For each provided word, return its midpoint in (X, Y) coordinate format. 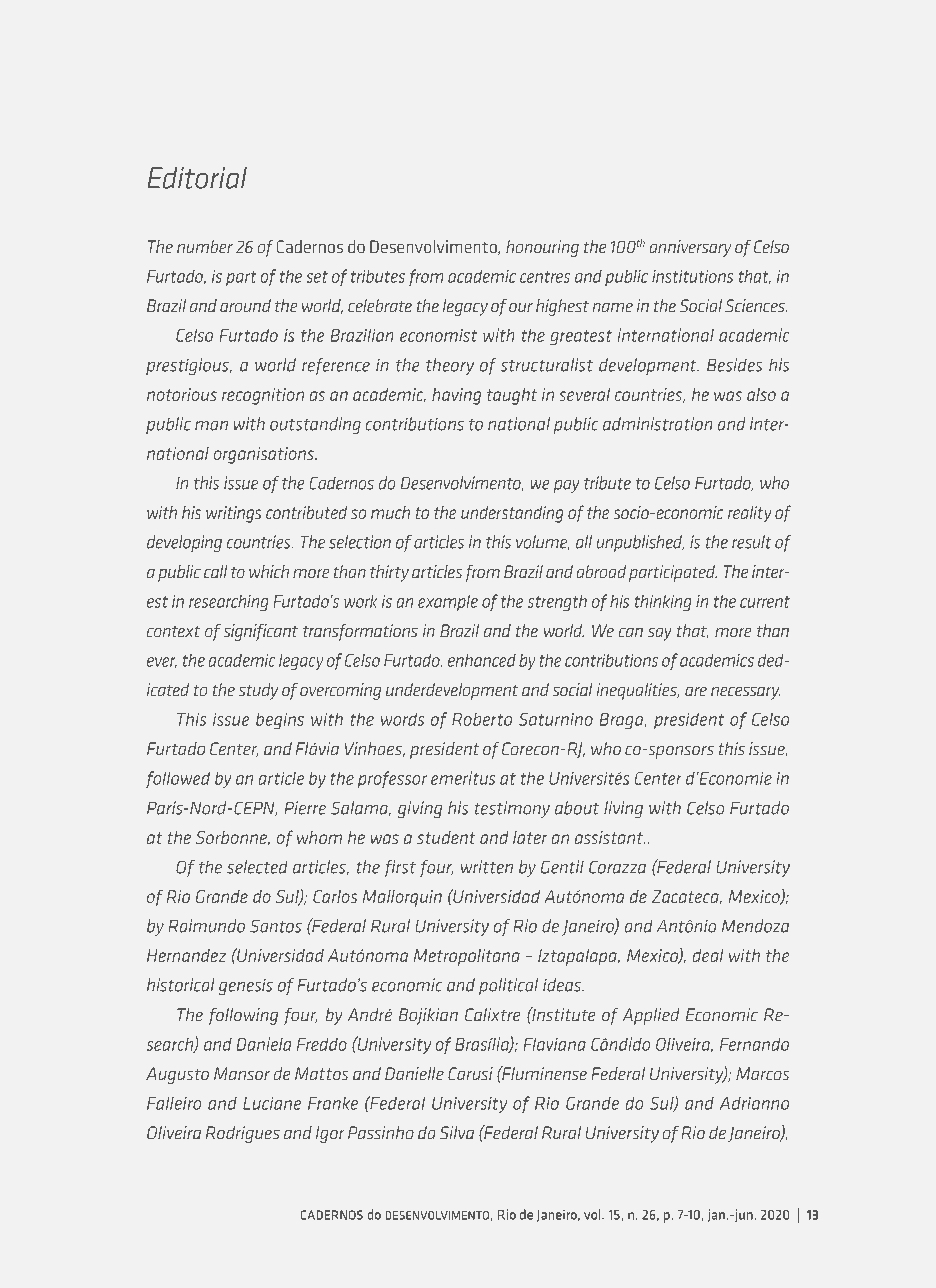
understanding (512, 514)
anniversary (690, 248)
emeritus (463, 778)
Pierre (305, 808)
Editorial (197, 178)
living (623, 809)
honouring (542, 248)
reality (750, 514)
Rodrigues (243, 1134)
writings (234, 514)
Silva (457, 1132)
